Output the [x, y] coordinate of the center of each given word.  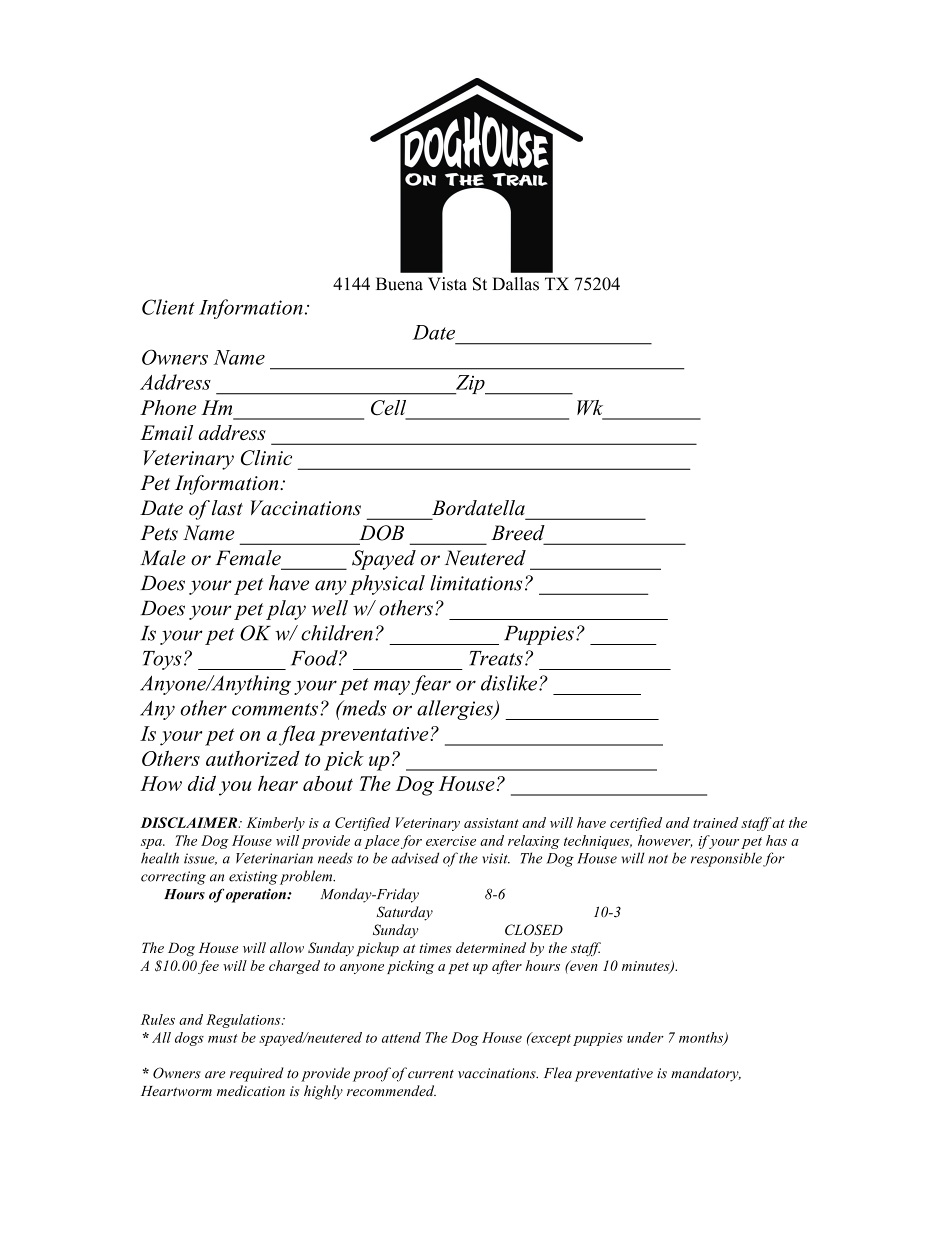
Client [168, 307]
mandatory [706, 1074]
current [431, 1074]
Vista [447, 284]
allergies [456, 710]
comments [275, 709]
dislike [510, 683]
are [215, 1075]
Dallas [515, 284]
